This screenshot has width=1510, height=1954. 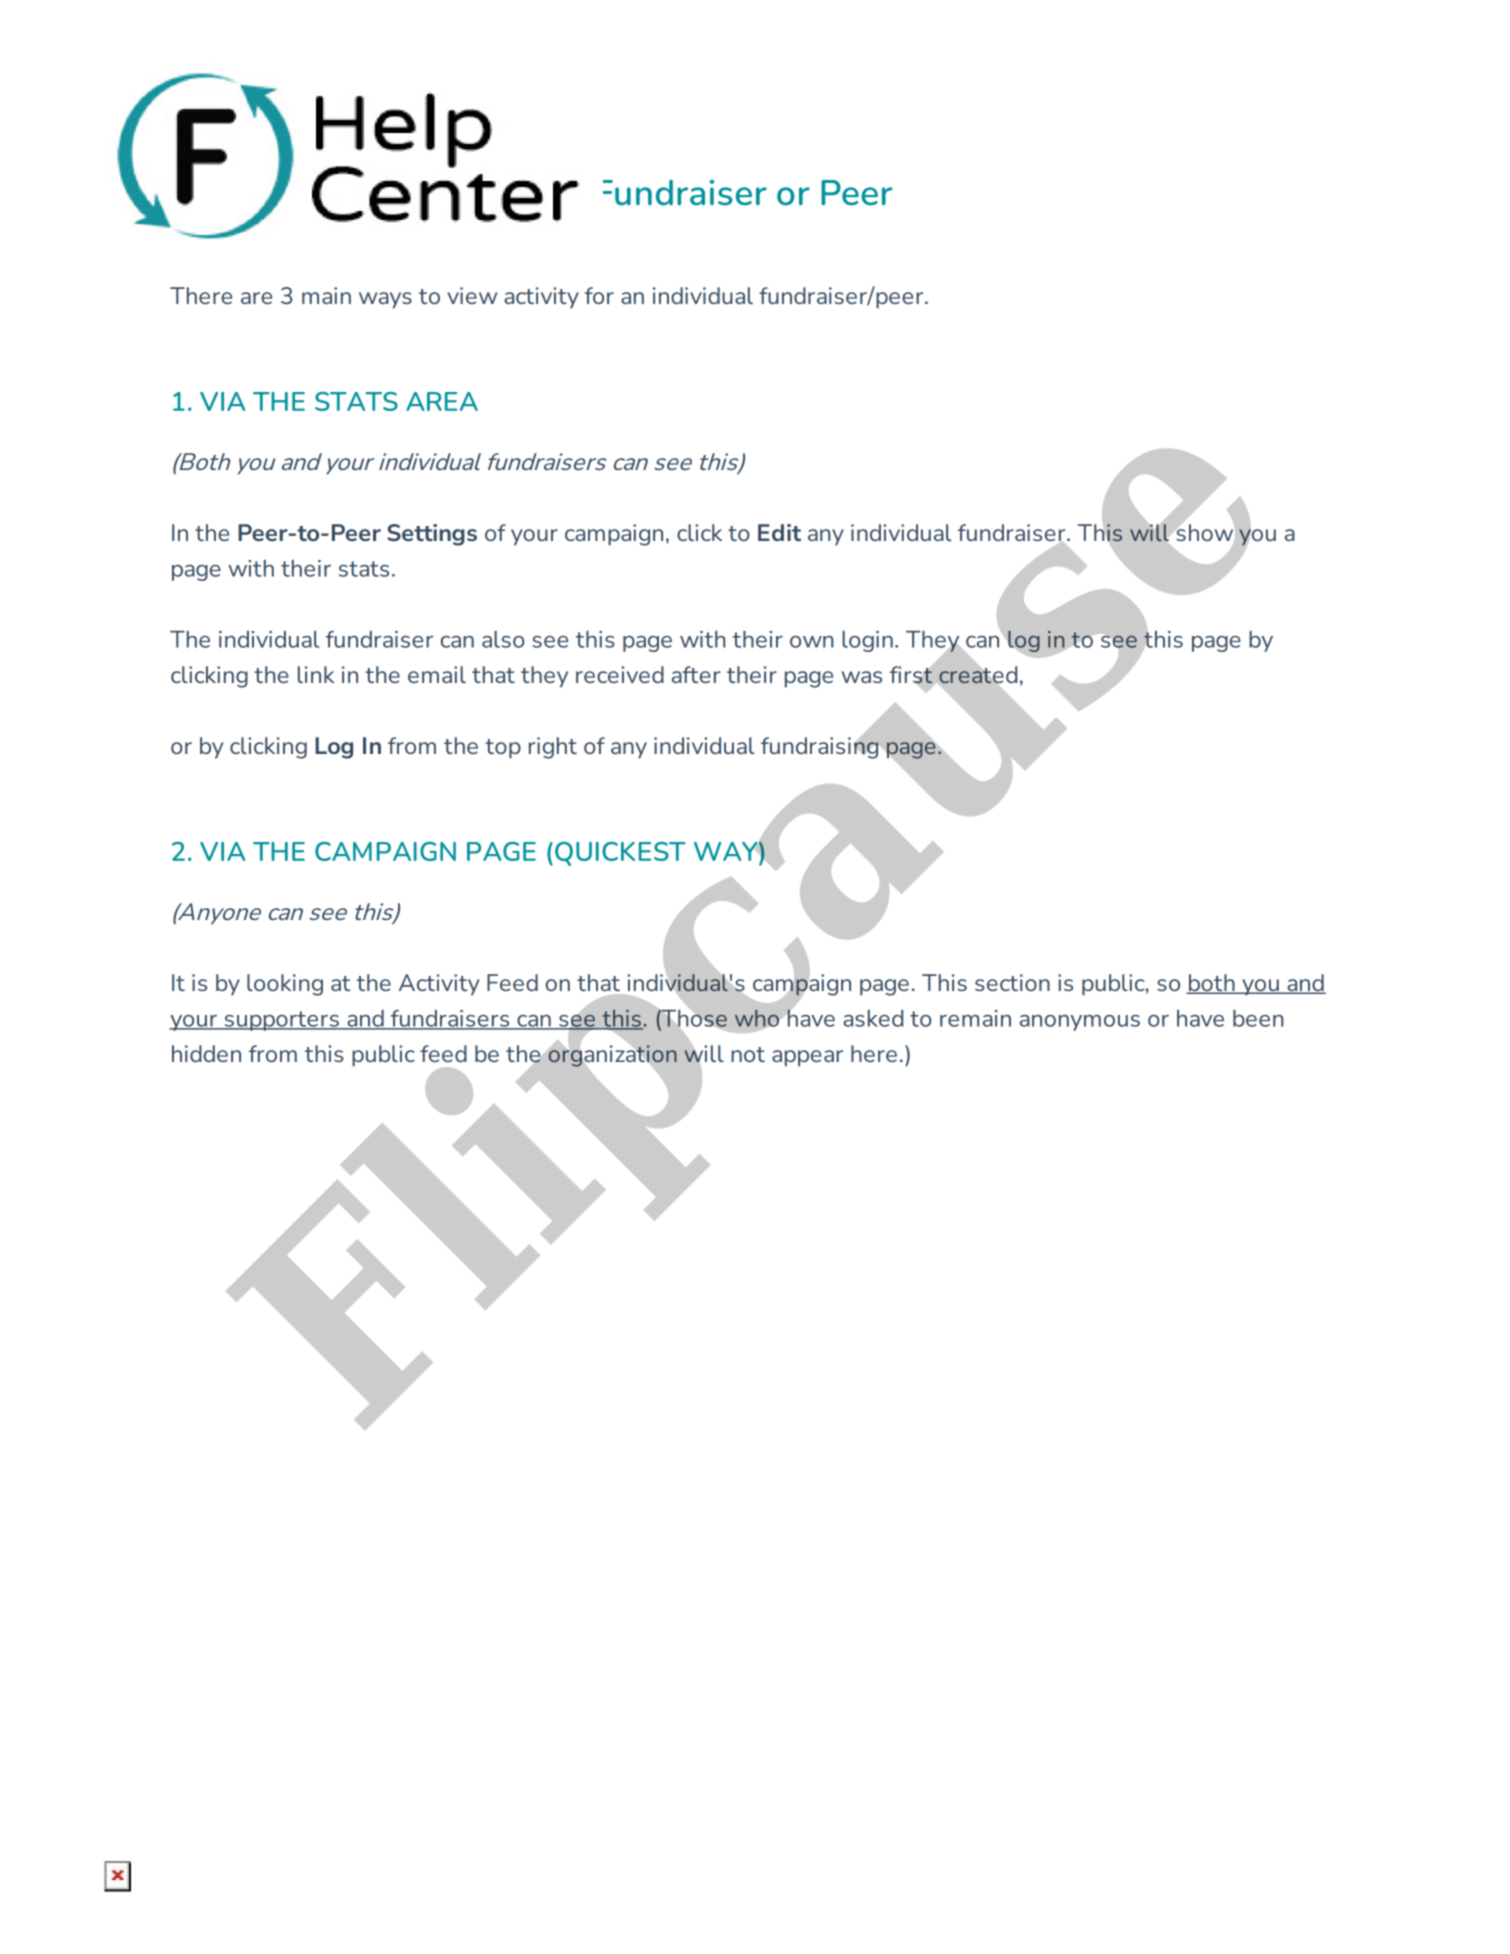 I want to click on supporters, so click(x=281, y=1021).
